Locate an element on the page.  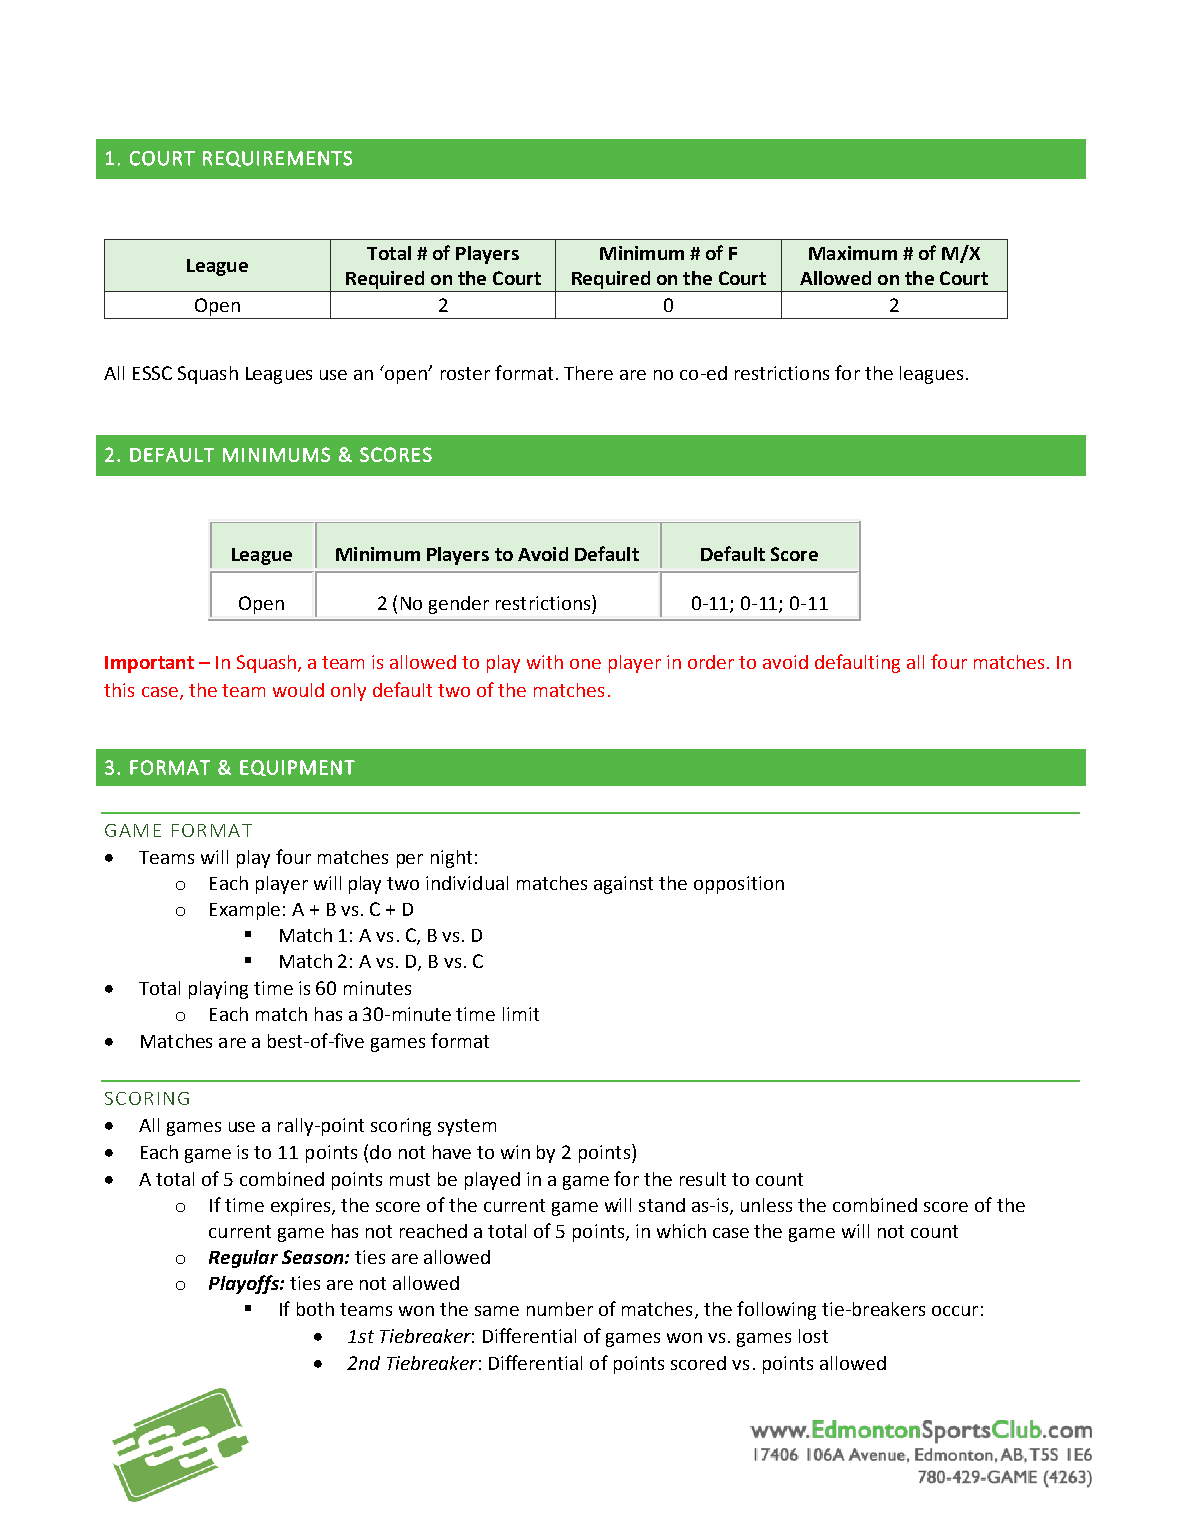
opposition is located at coordinates (739, 885).
